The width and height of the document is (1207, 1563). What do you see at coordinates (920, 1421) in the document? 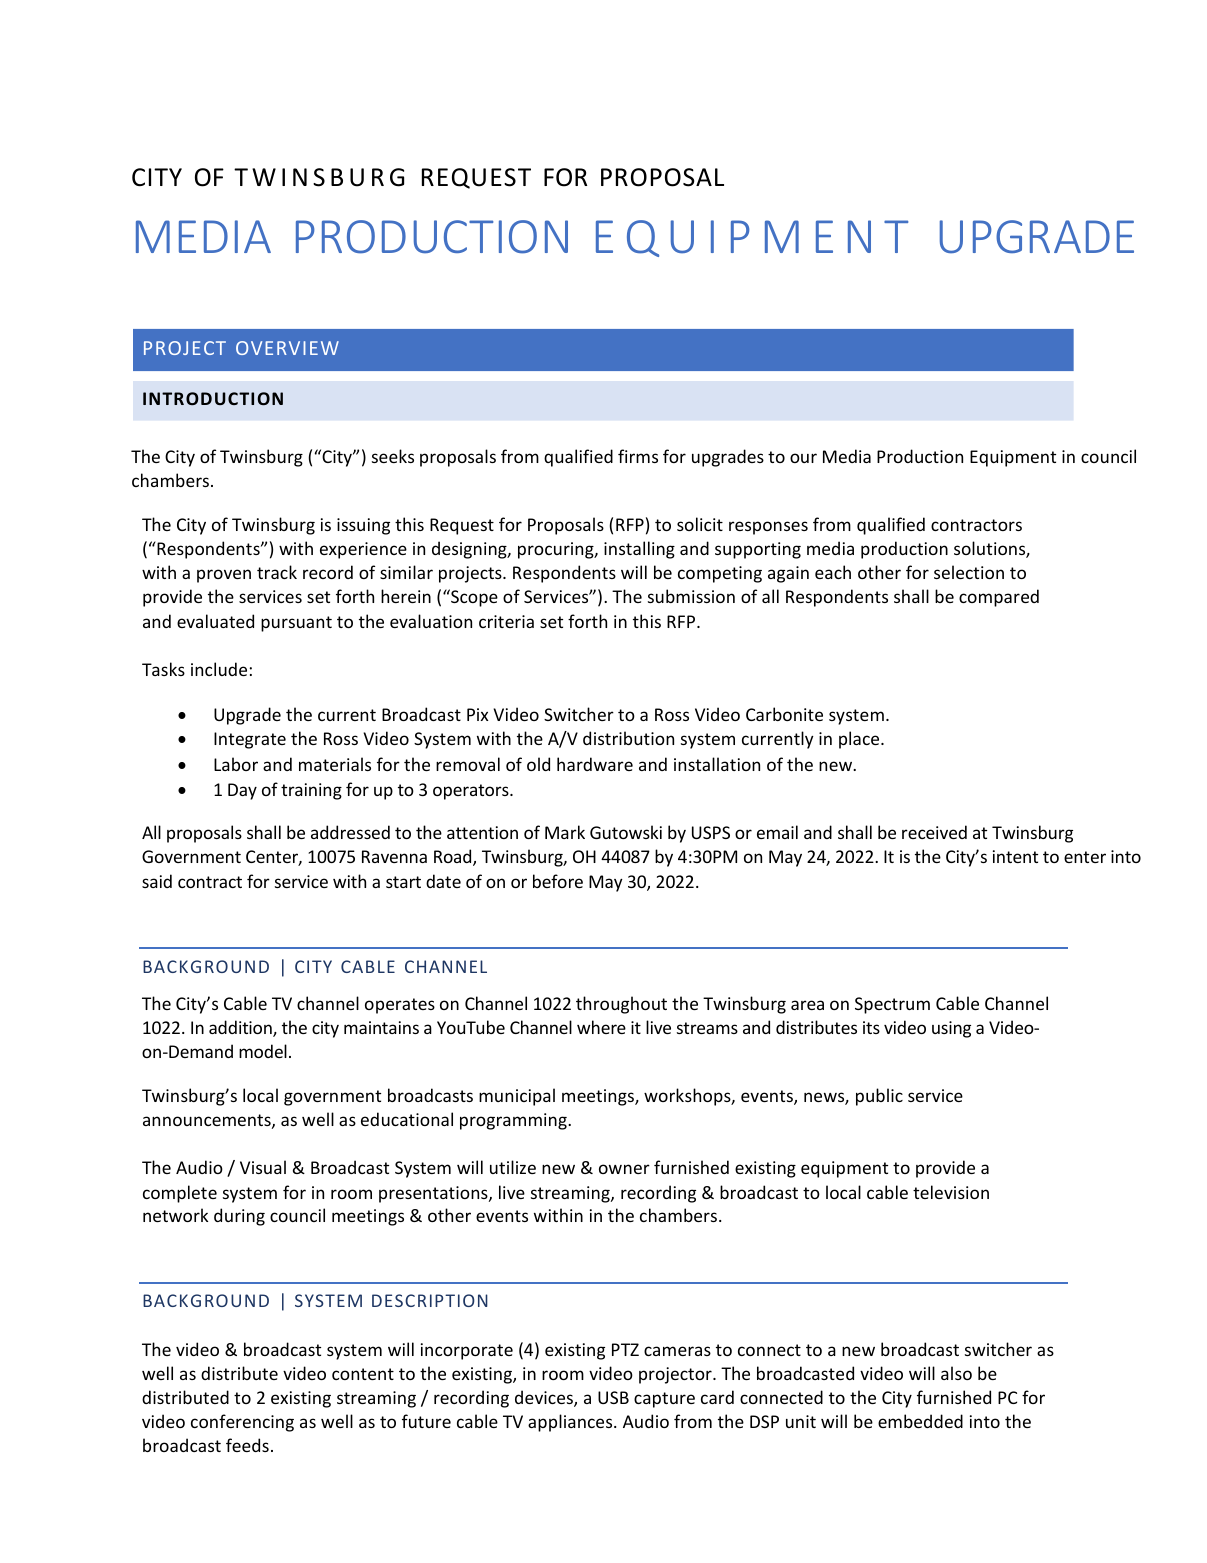
I see `embedded` at bounding box center [920, 1421].
